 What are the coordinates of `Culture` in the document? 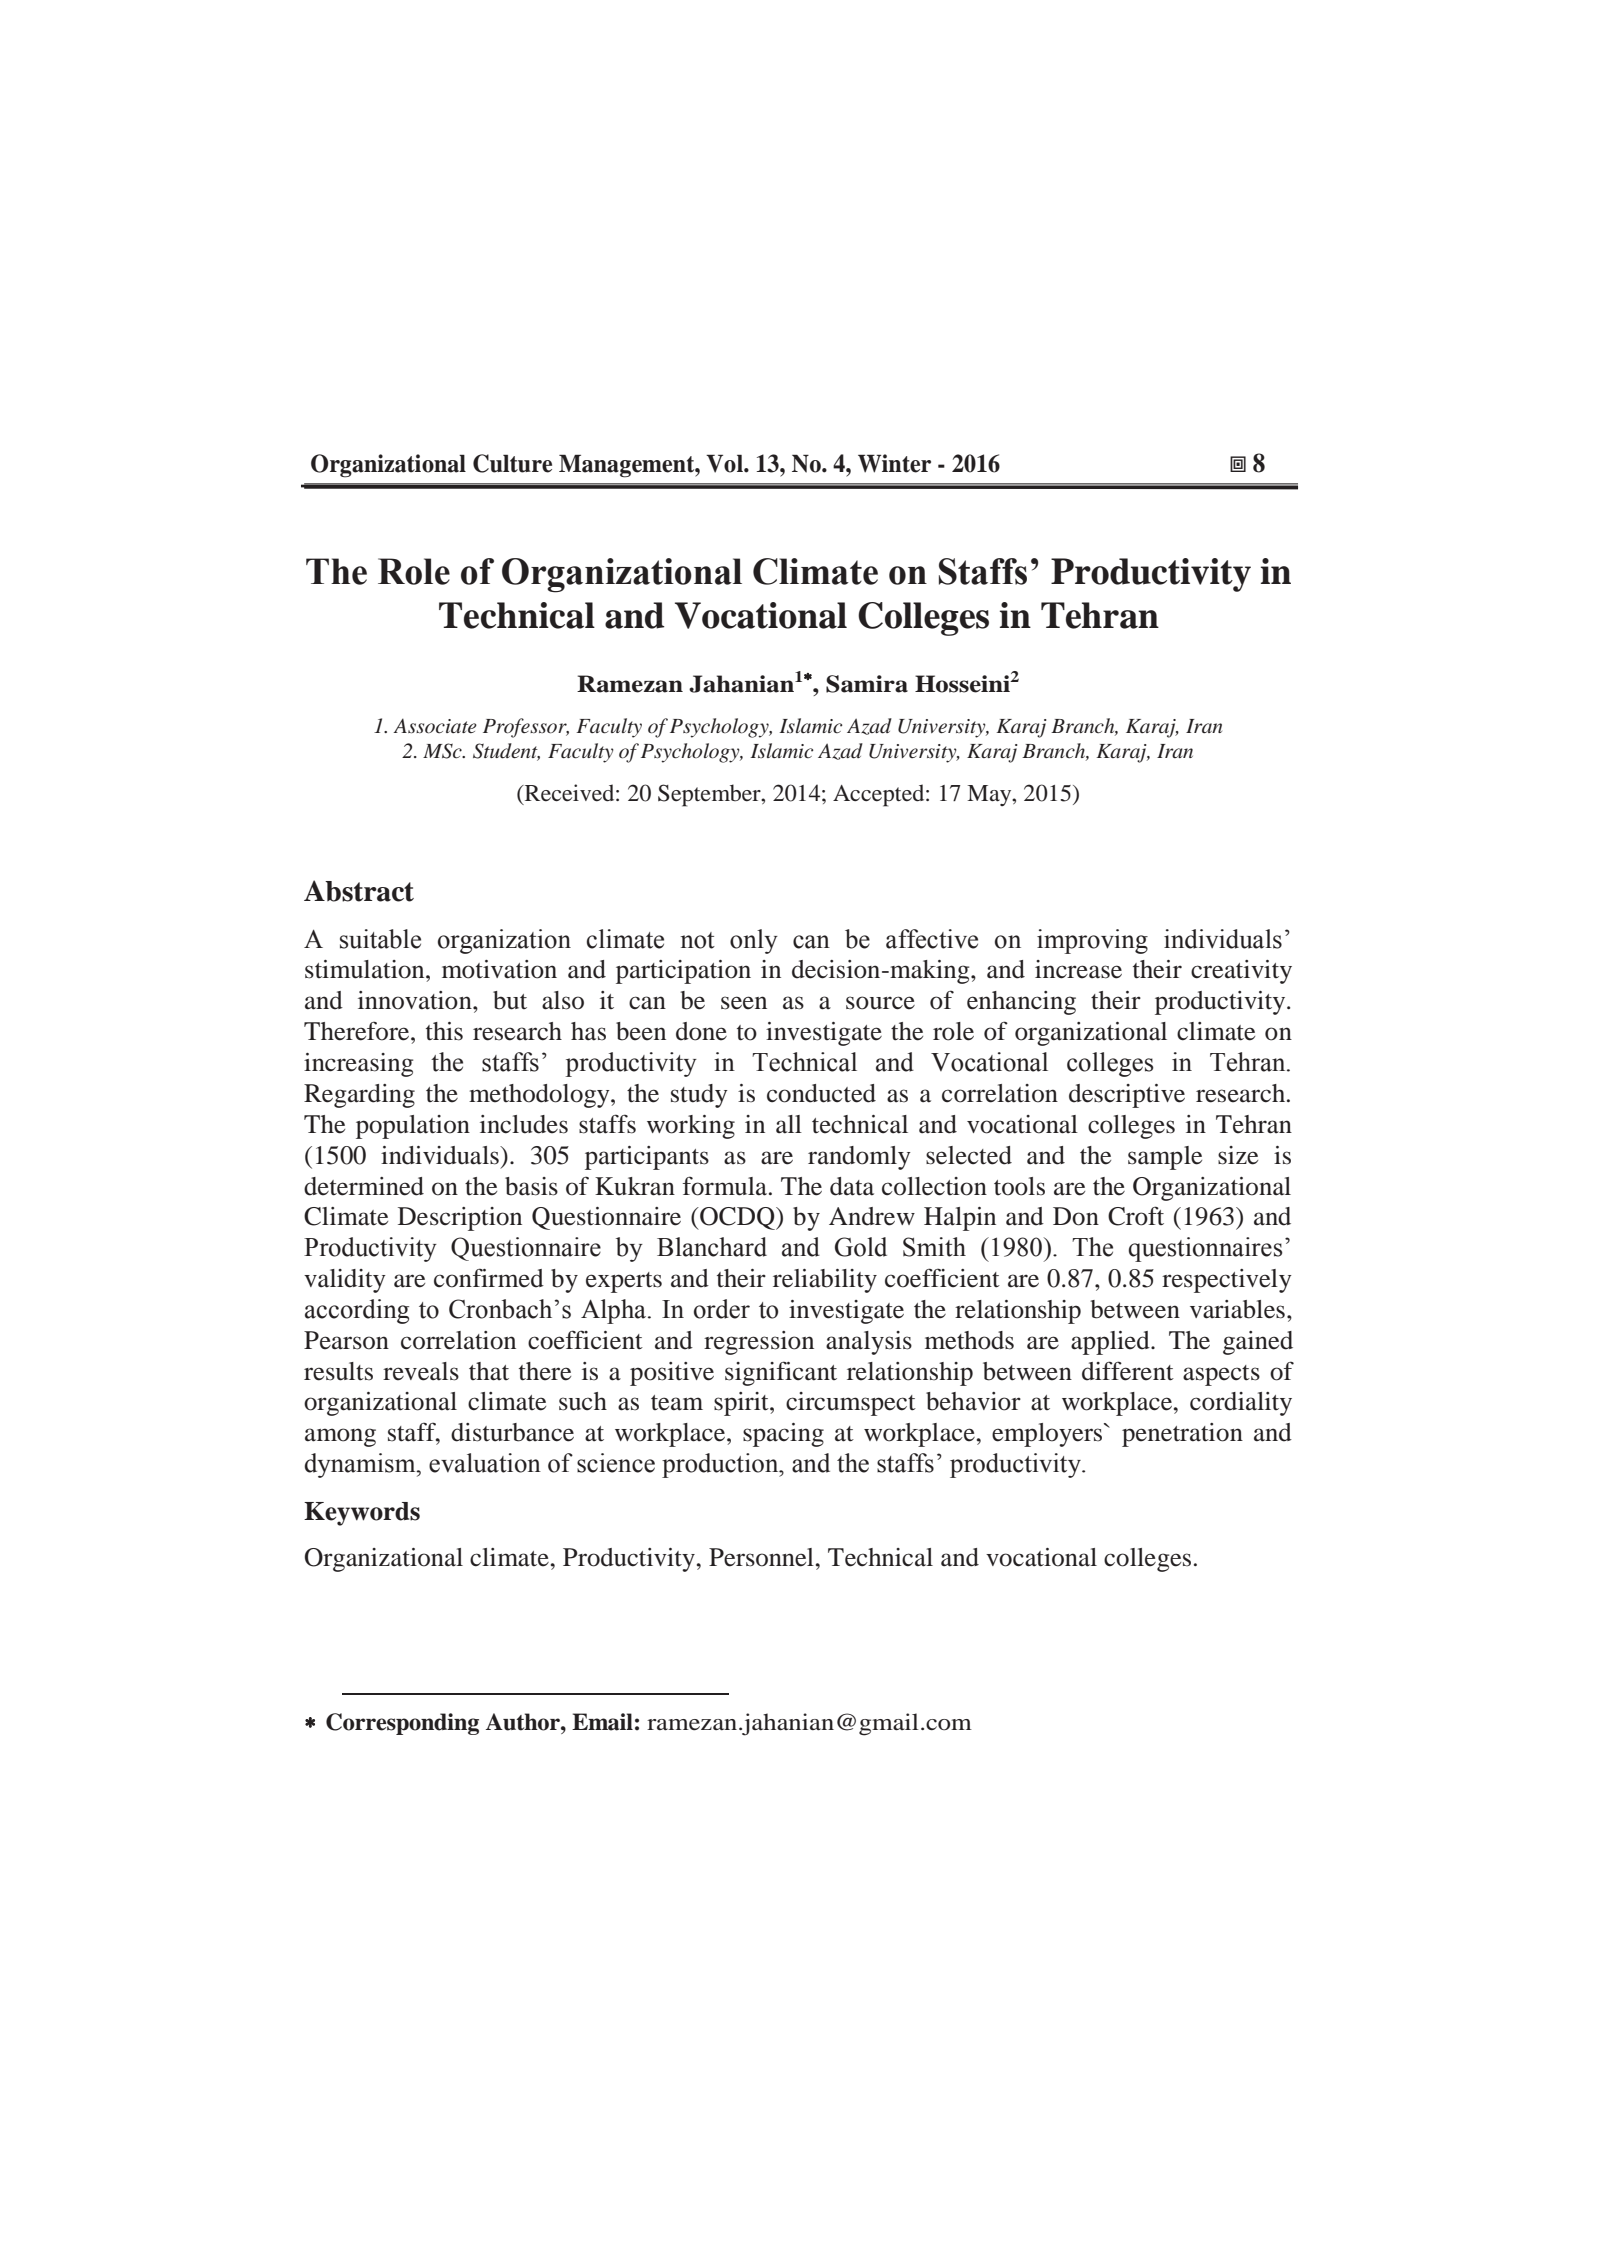 It's located at (512, 463).
